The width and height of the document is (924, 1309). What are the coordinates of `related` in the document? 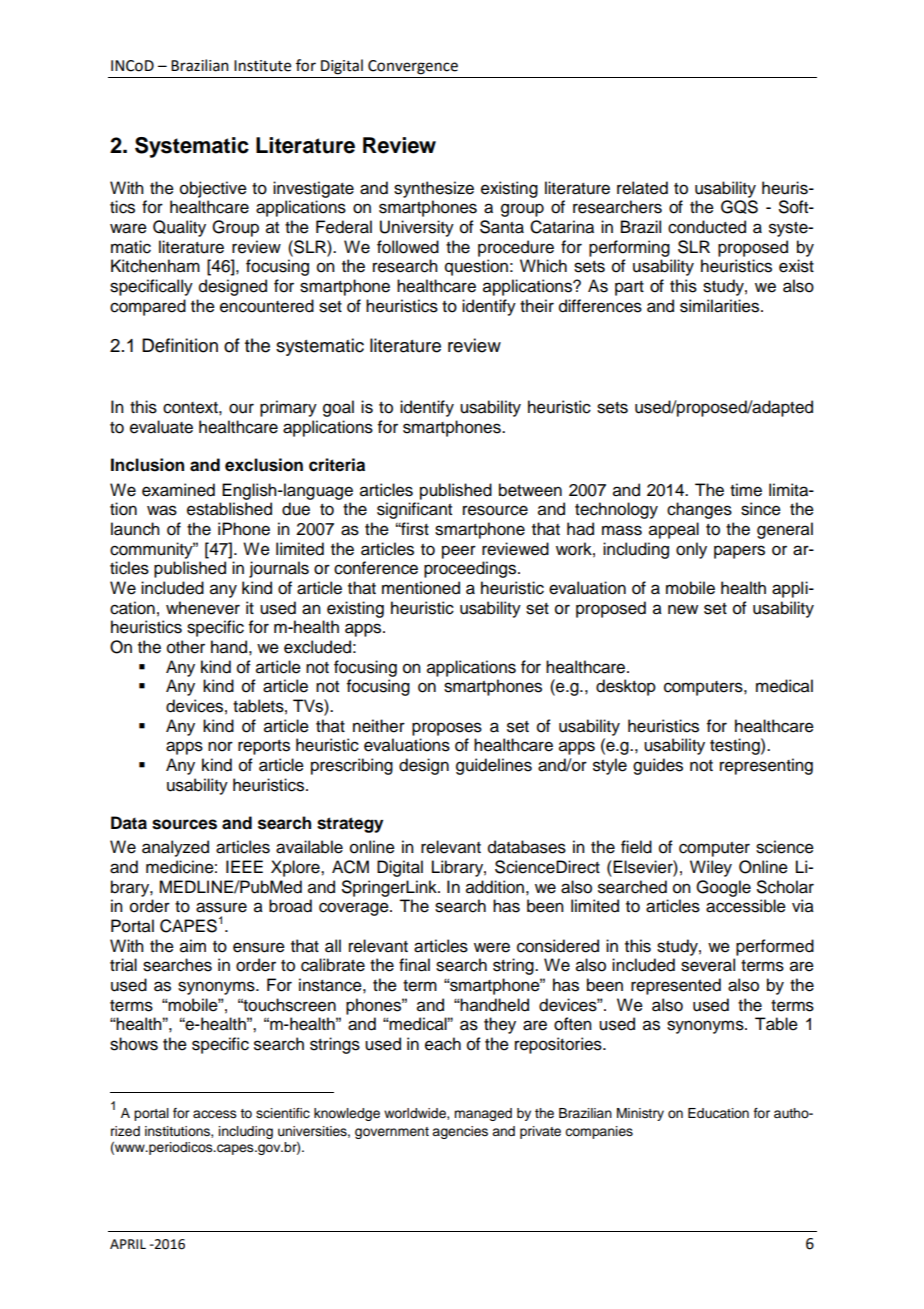 It's located at (642, 188).
